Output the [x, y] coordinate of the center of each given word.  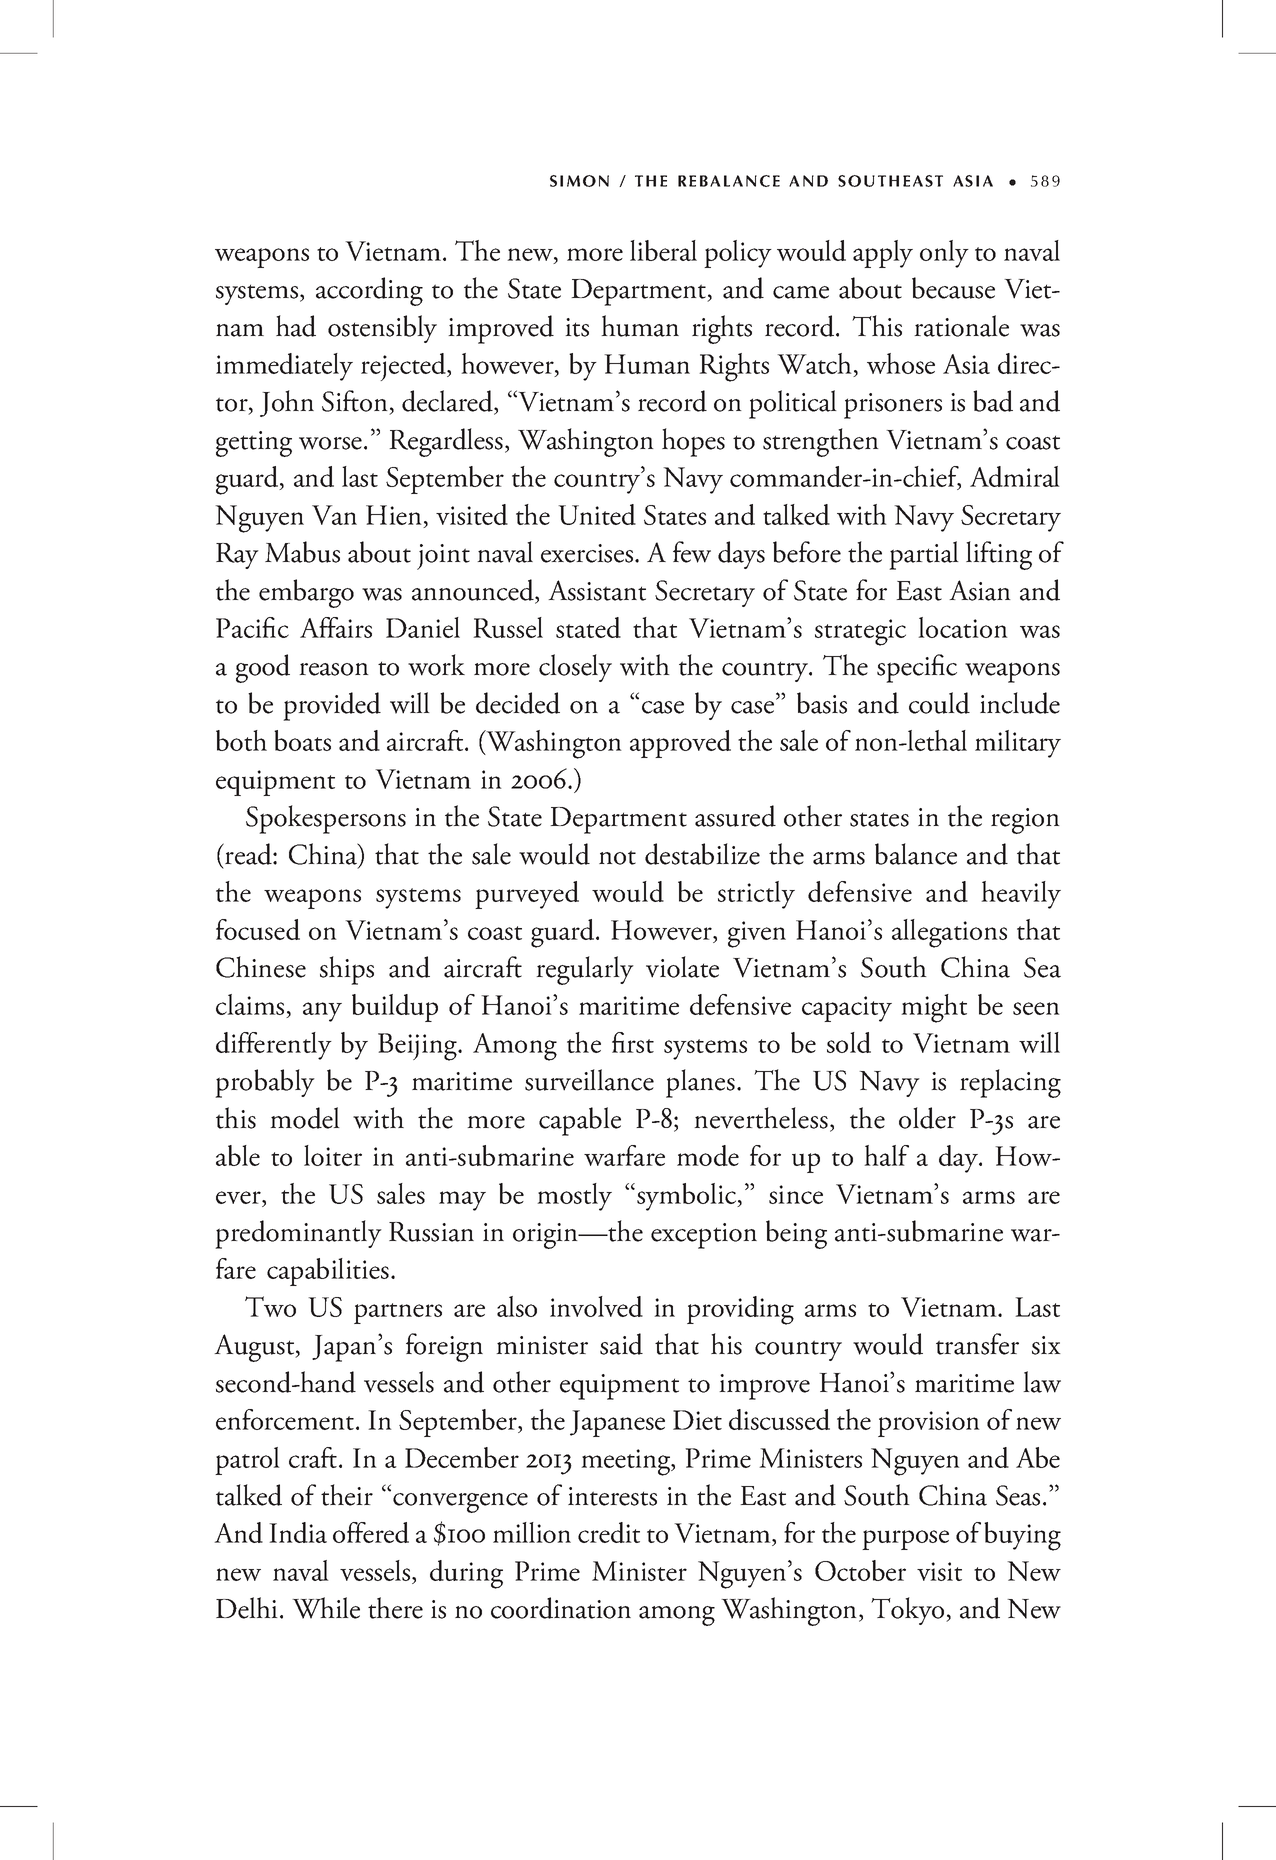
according [369, 291]
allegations [949, 933]
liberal [663, 250]
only [944, 254]
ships [347, 970]
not [617, 857]
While [326, 1608]
